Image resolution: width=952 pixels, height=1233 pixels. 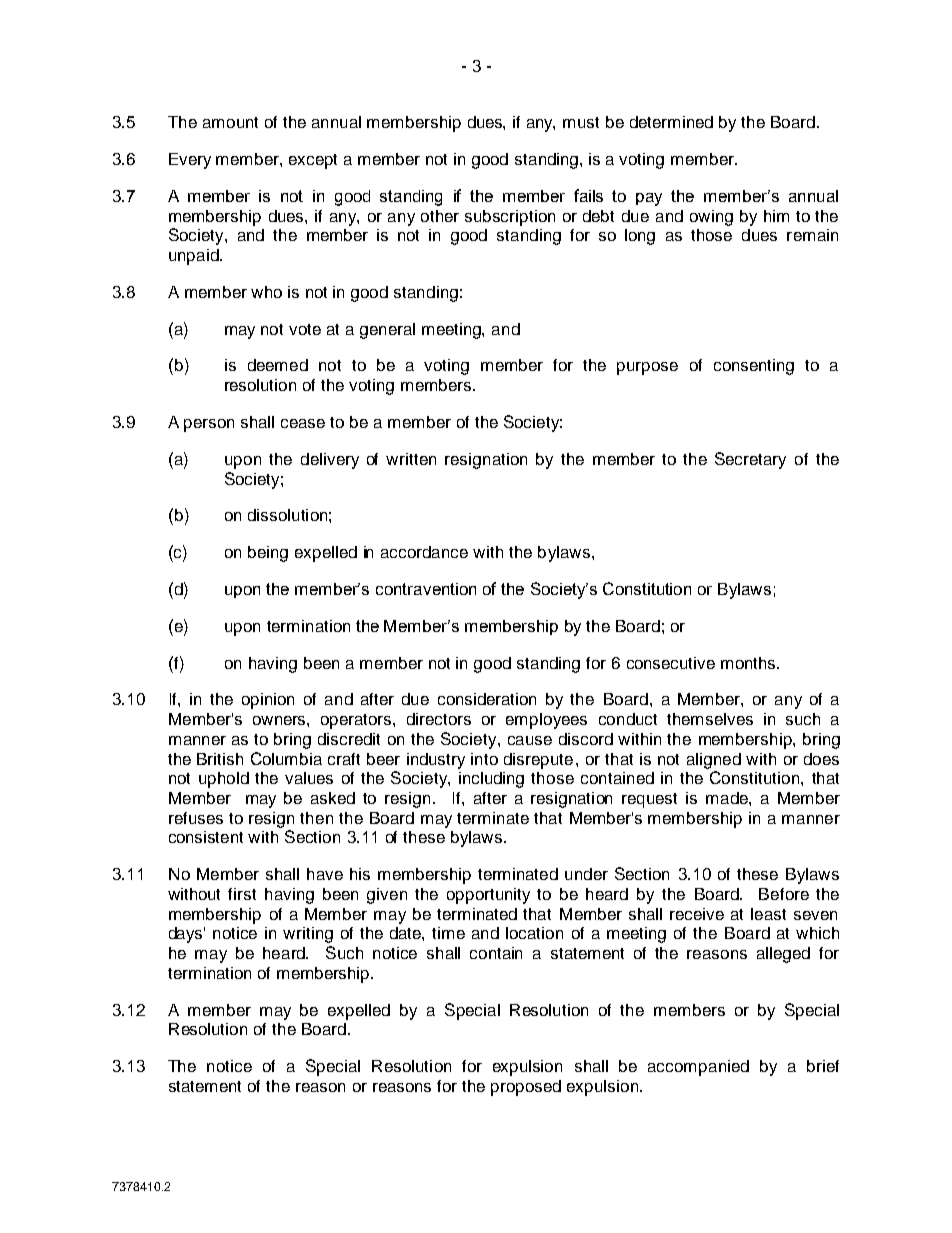 I want to click on deemed, so click(x=278, y=365).
